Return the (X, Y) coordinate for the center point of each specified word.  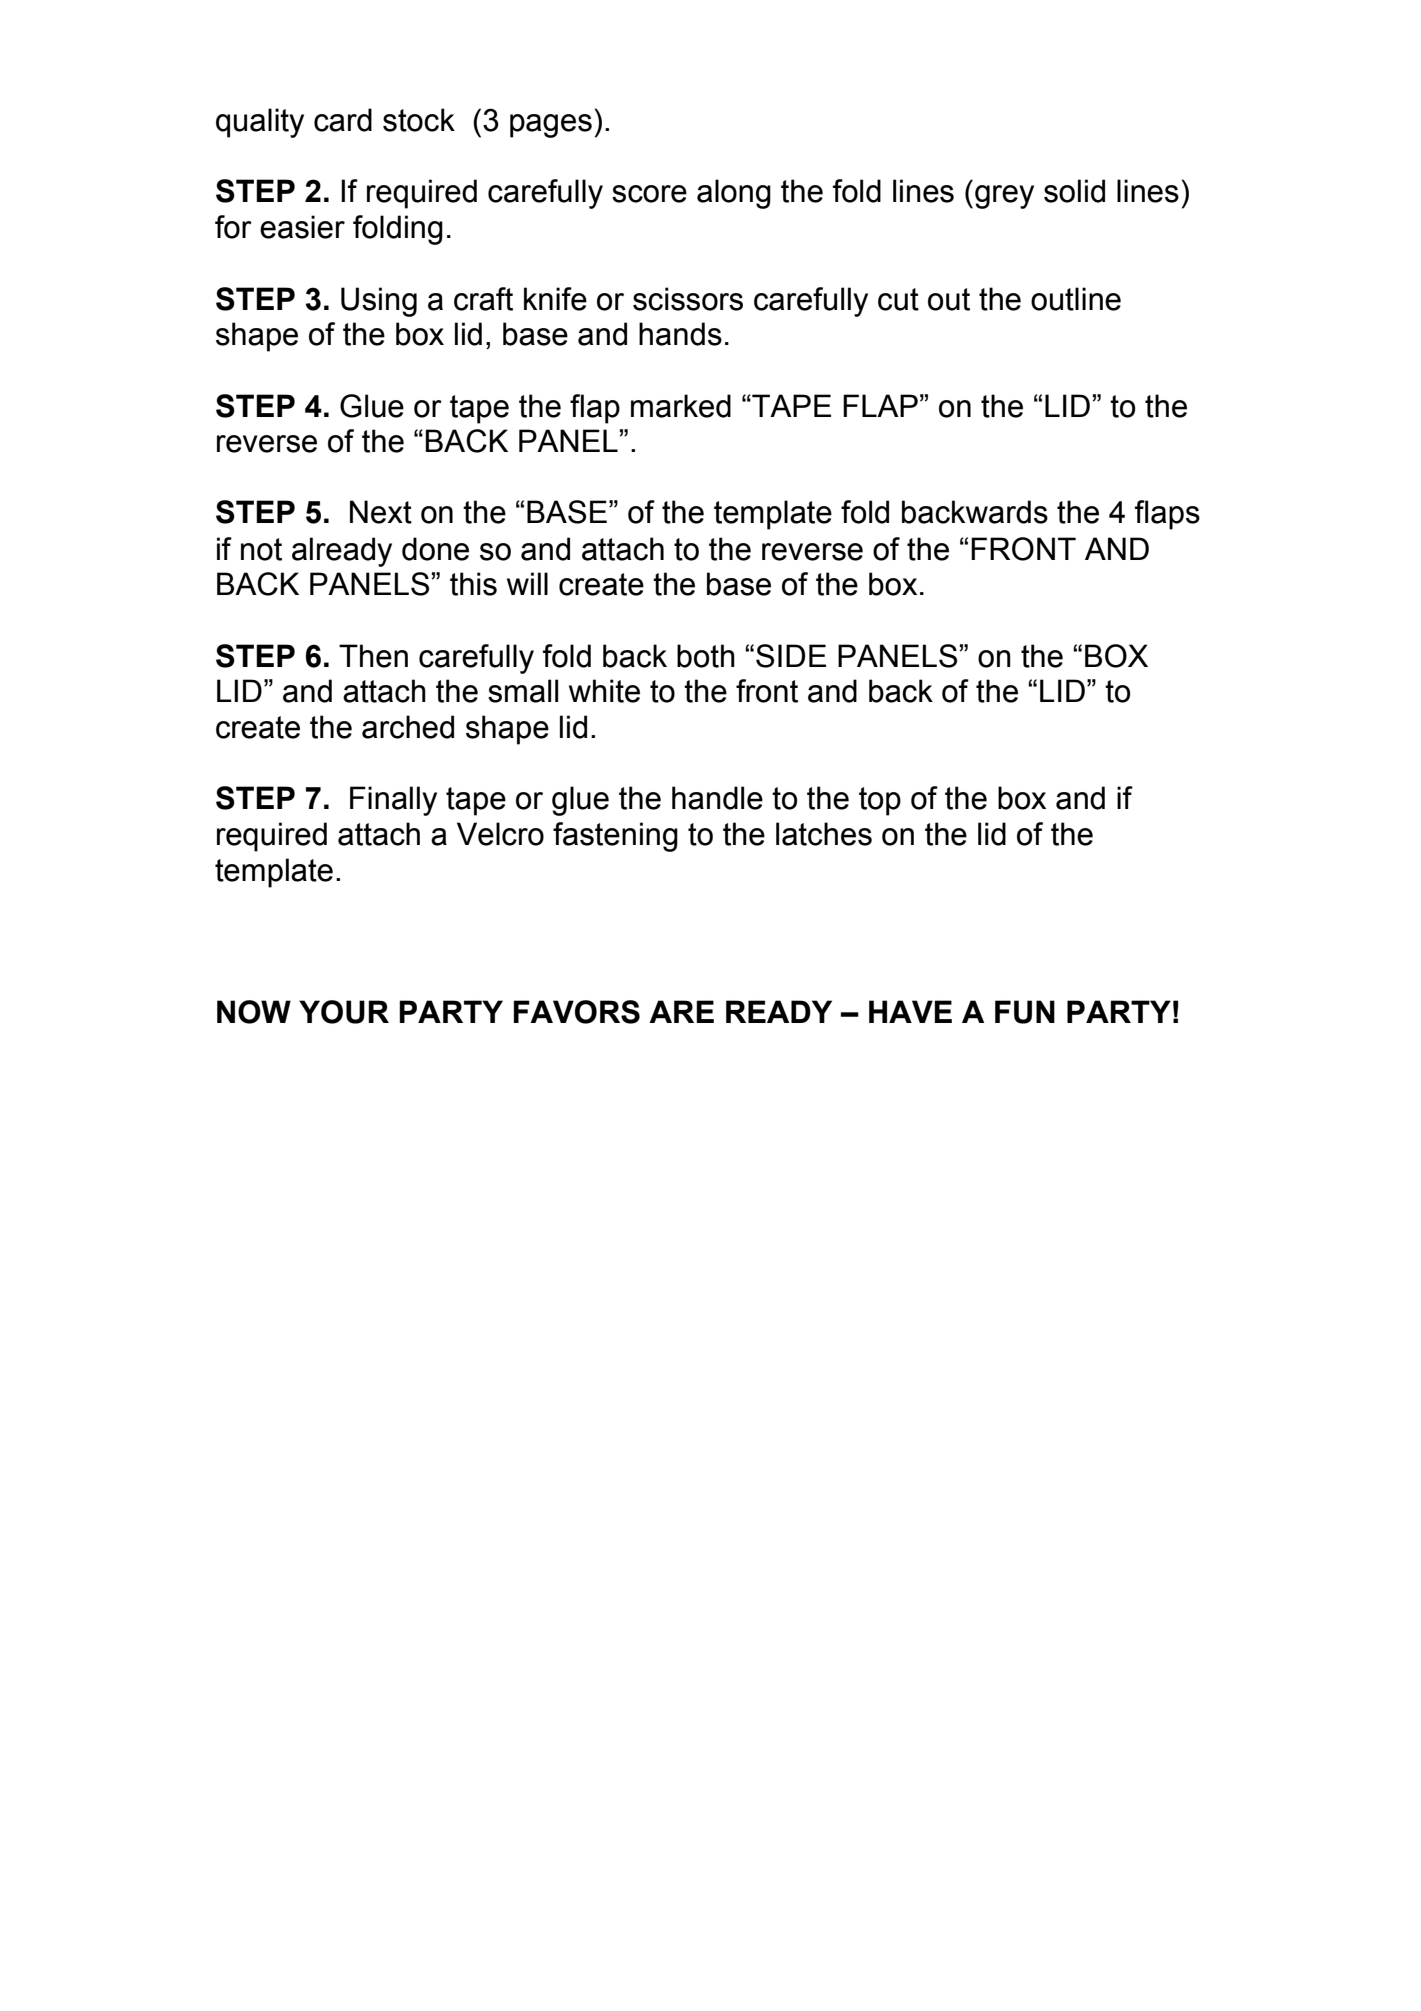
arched (408, 727)
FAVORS (577, 1012)
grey (1004, 197)
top (880, 801)
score (649, 194)
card (343, 120)
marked (681, 406)
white (604, 691)
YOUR (344, 1012)
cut (898, 299)
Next (381, 512)
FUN (1025, 1012)
